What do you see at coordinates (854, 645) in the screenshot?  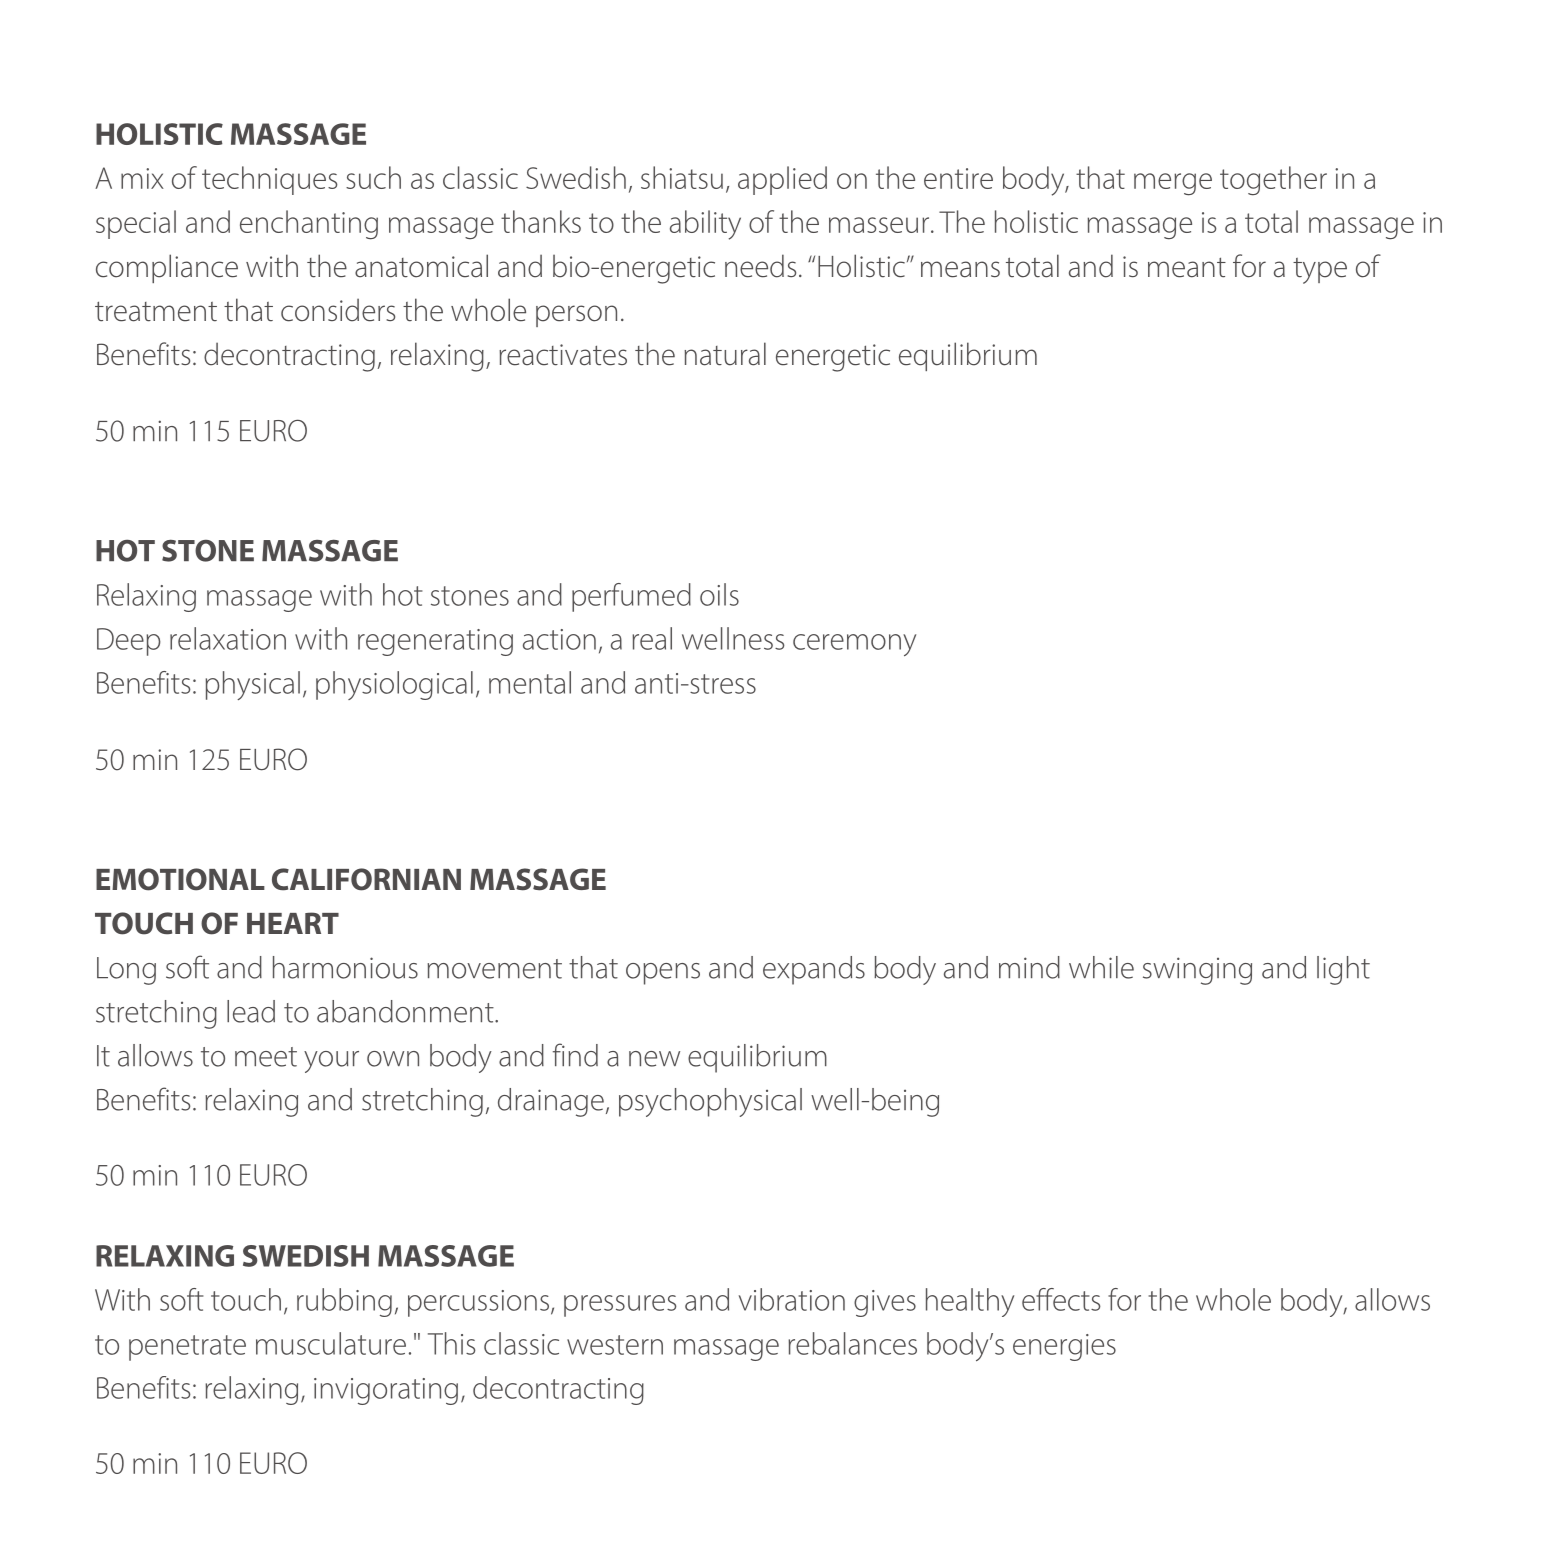 I see `ceremony` at bounding box center [854, 645].
